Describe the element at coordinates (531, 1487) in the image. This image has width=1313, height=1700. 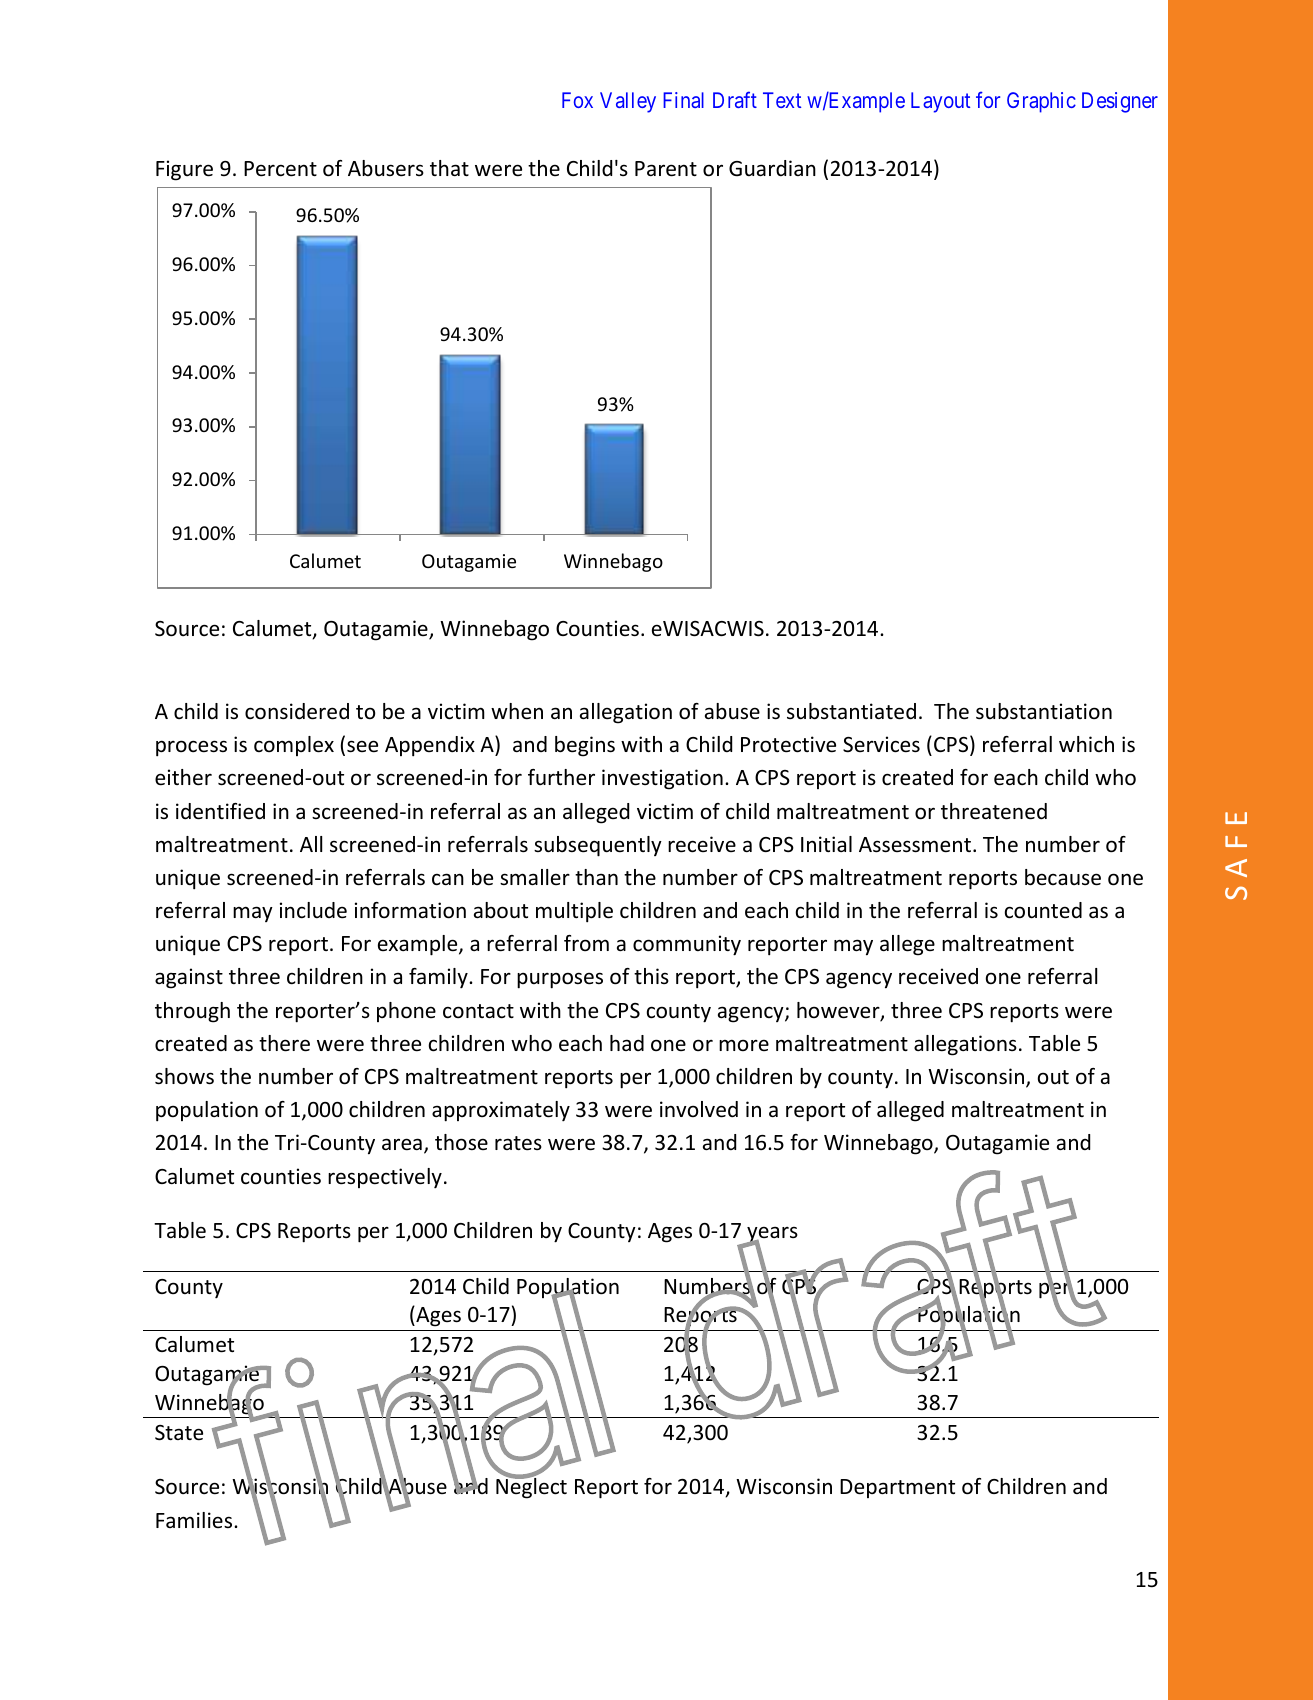
I see `Neglect` at that location.
